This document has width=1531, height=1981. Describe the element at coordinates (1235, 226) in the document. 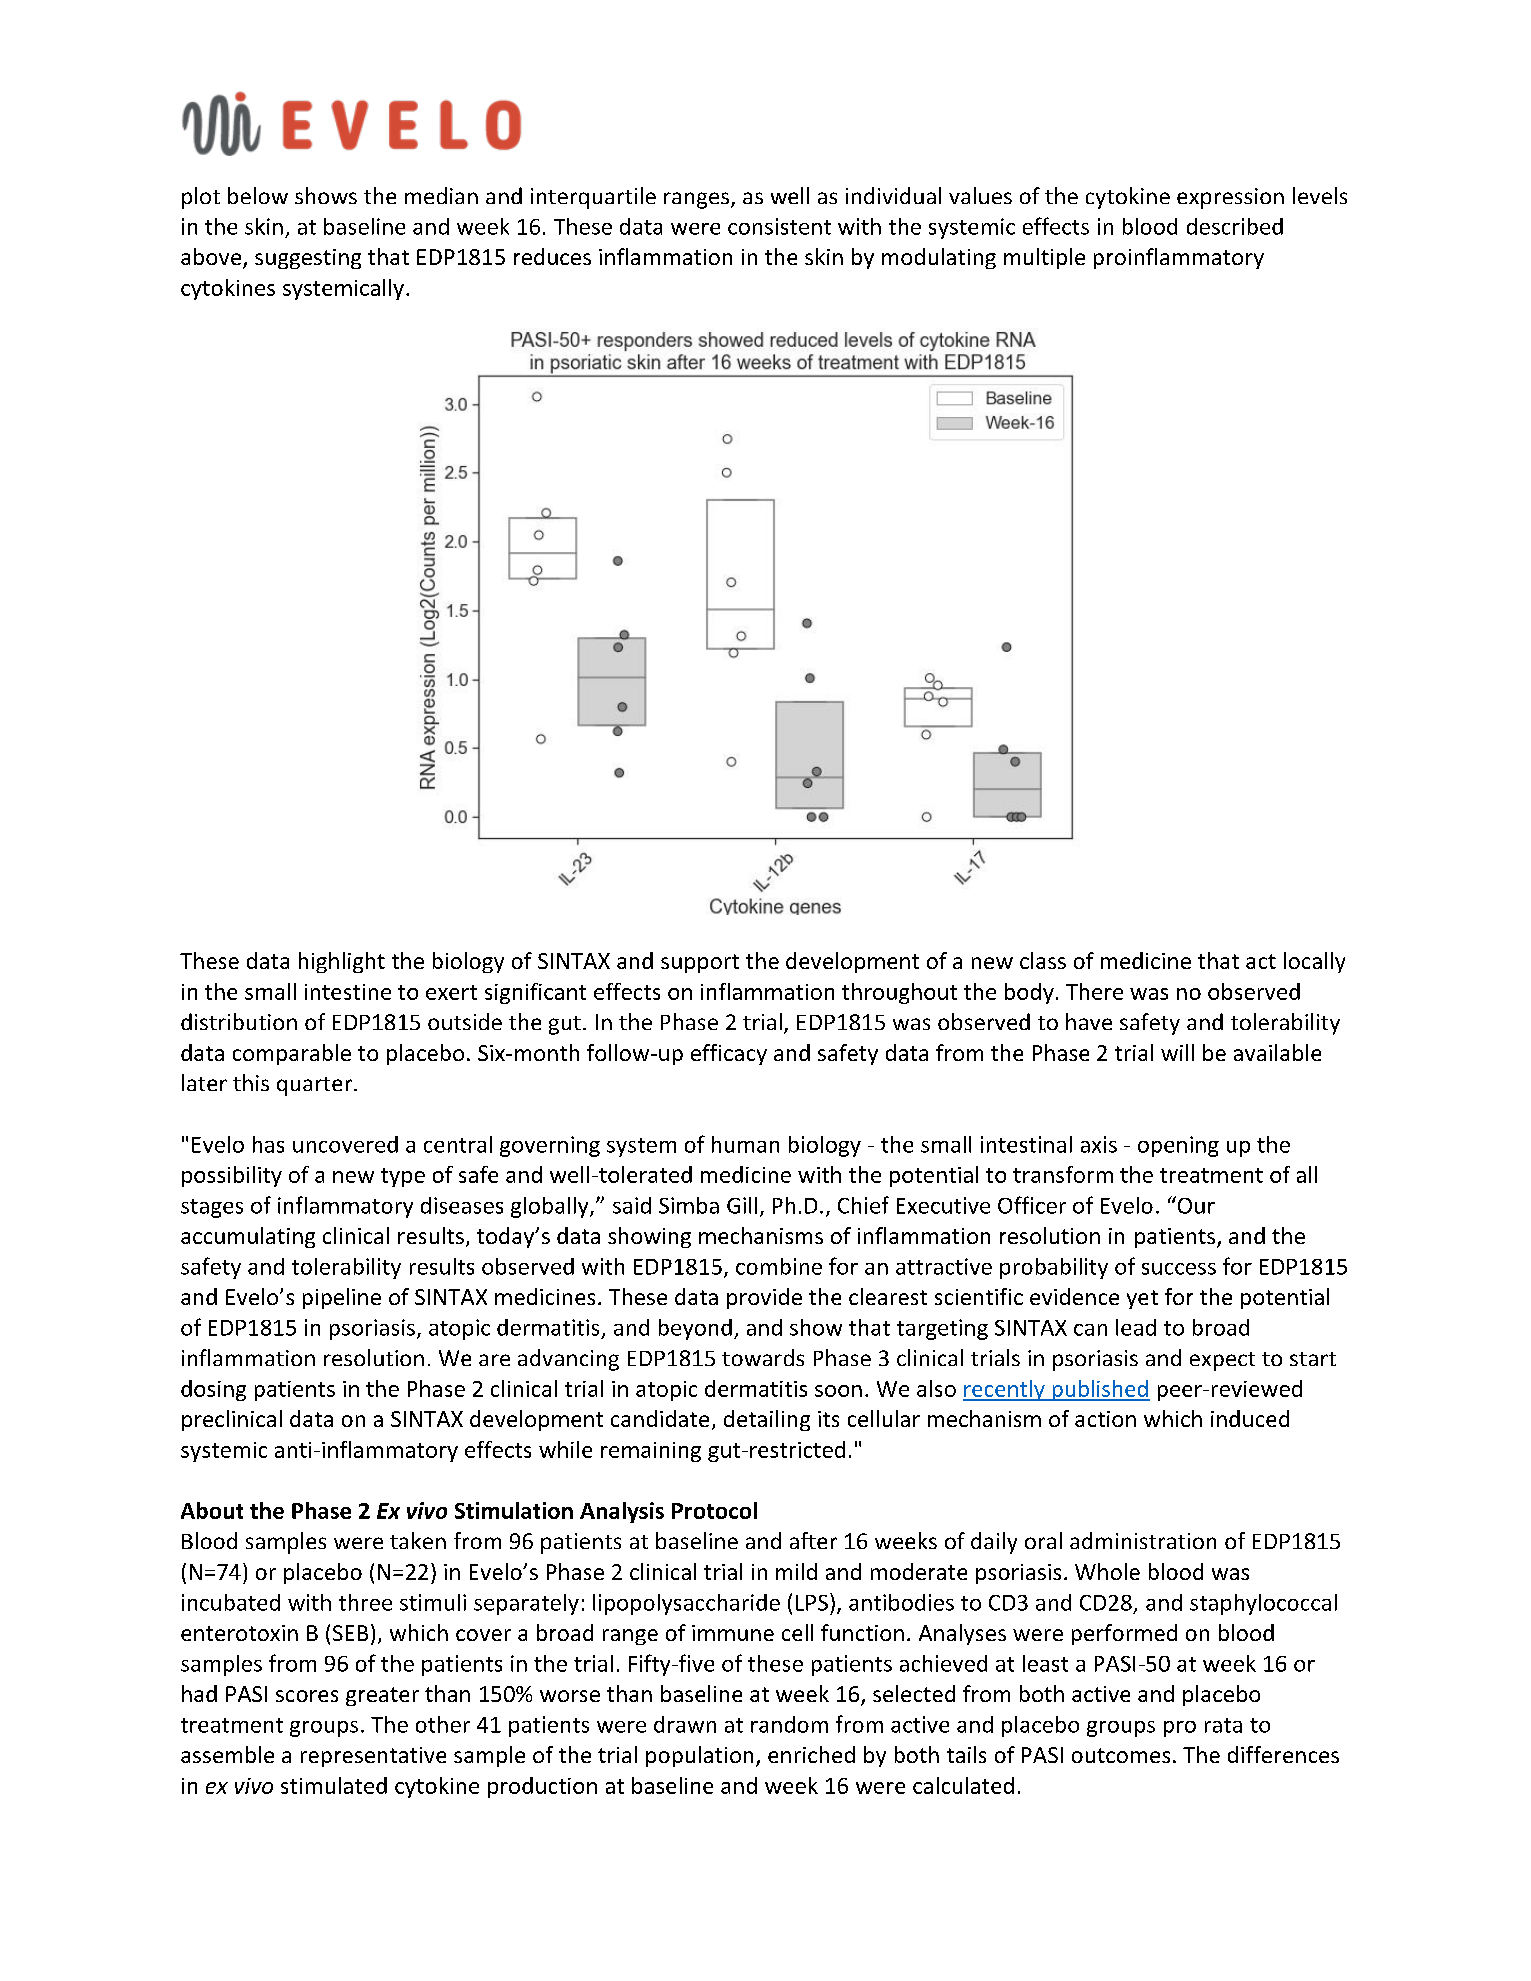

I see `described` at that location.
